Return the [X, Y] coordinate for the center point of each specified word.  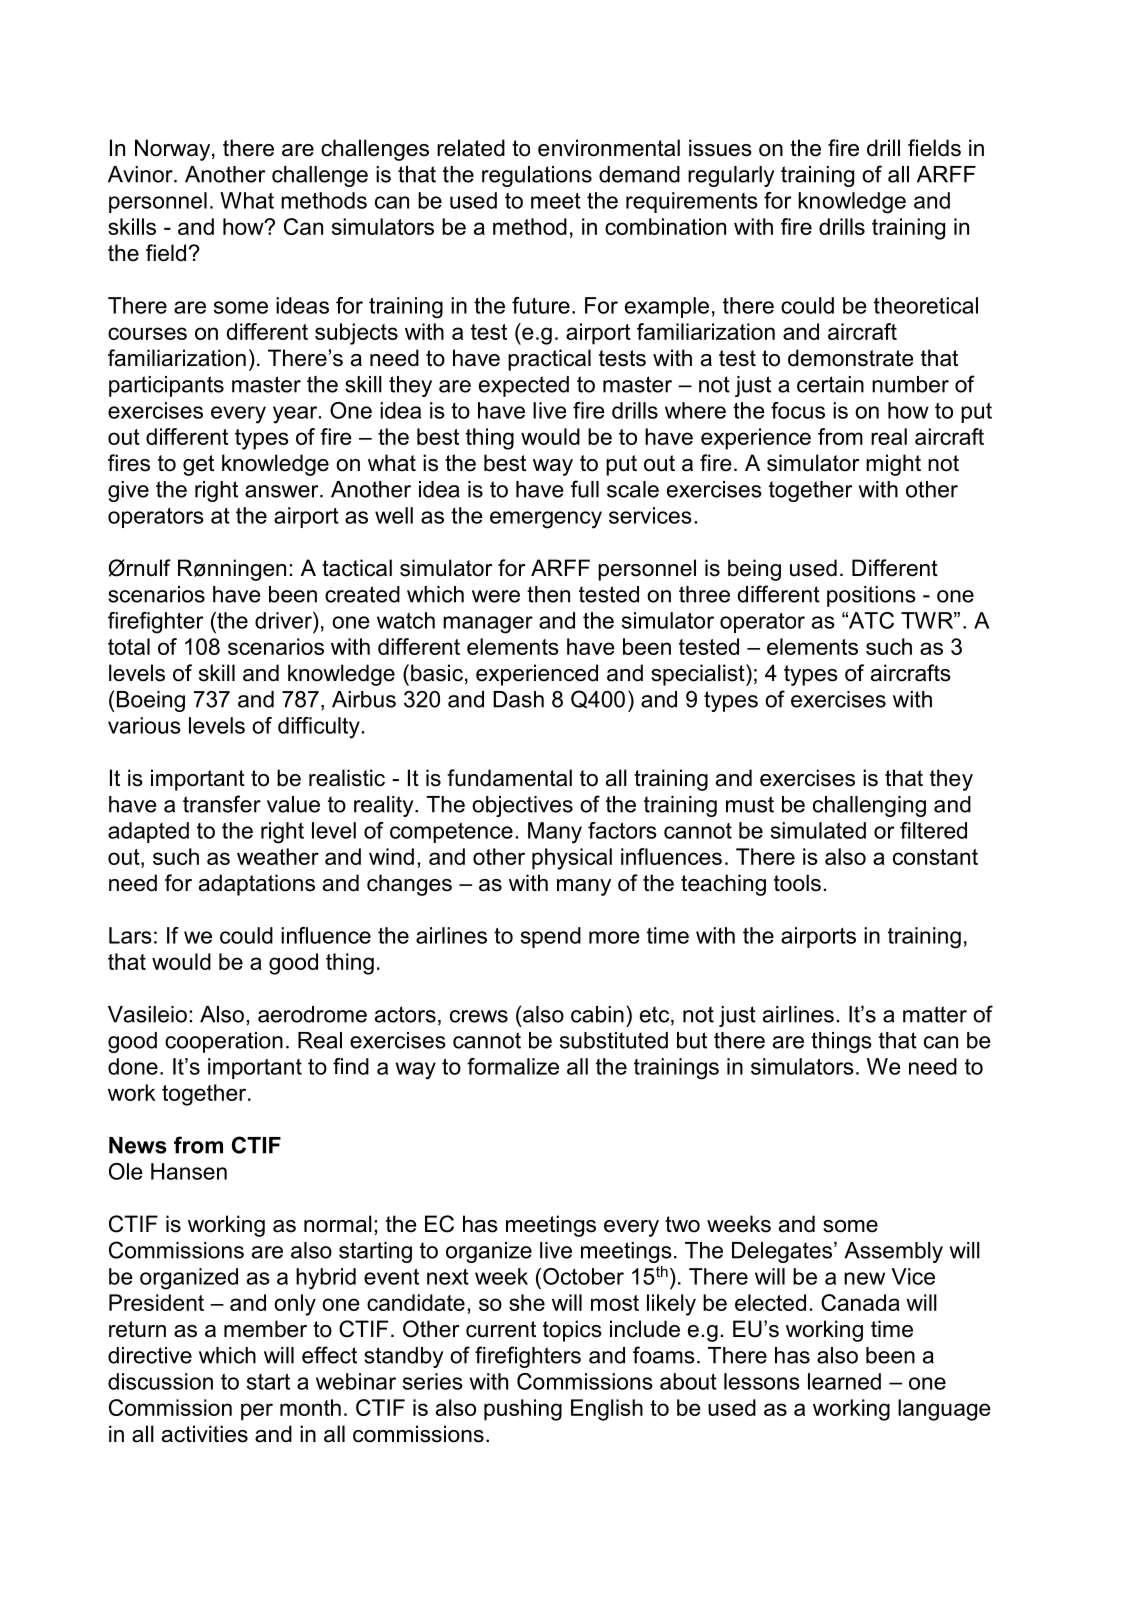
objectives [522, 806]
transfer [222, 804]
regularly [731, 176]
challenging [869, 806]
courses [147, 333]
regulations [537, 176]
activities [205, 1434]
